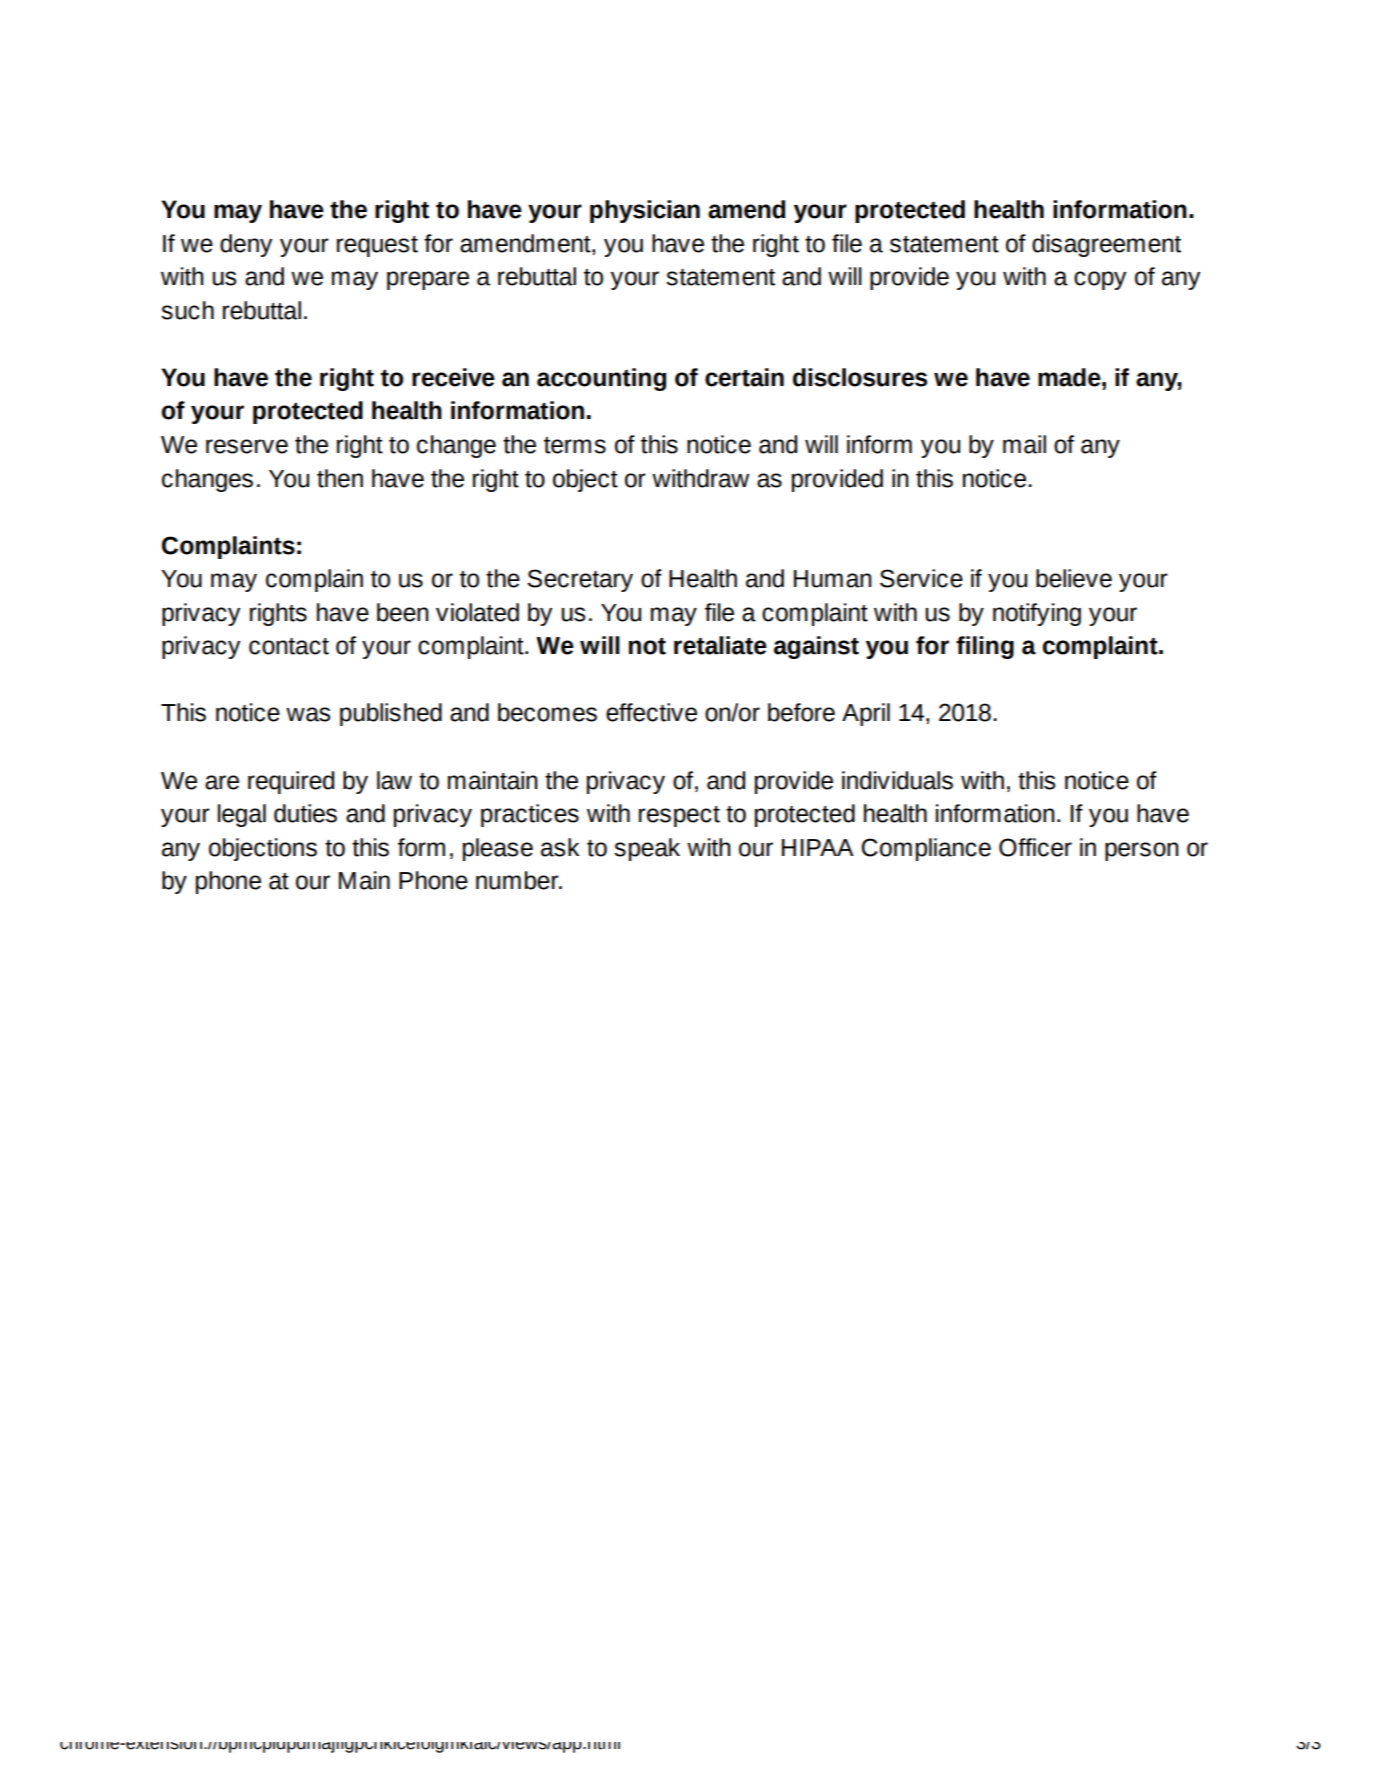  Describe the element at coordinates (246, 245) in the screenshot. I see `deny` at that location.
